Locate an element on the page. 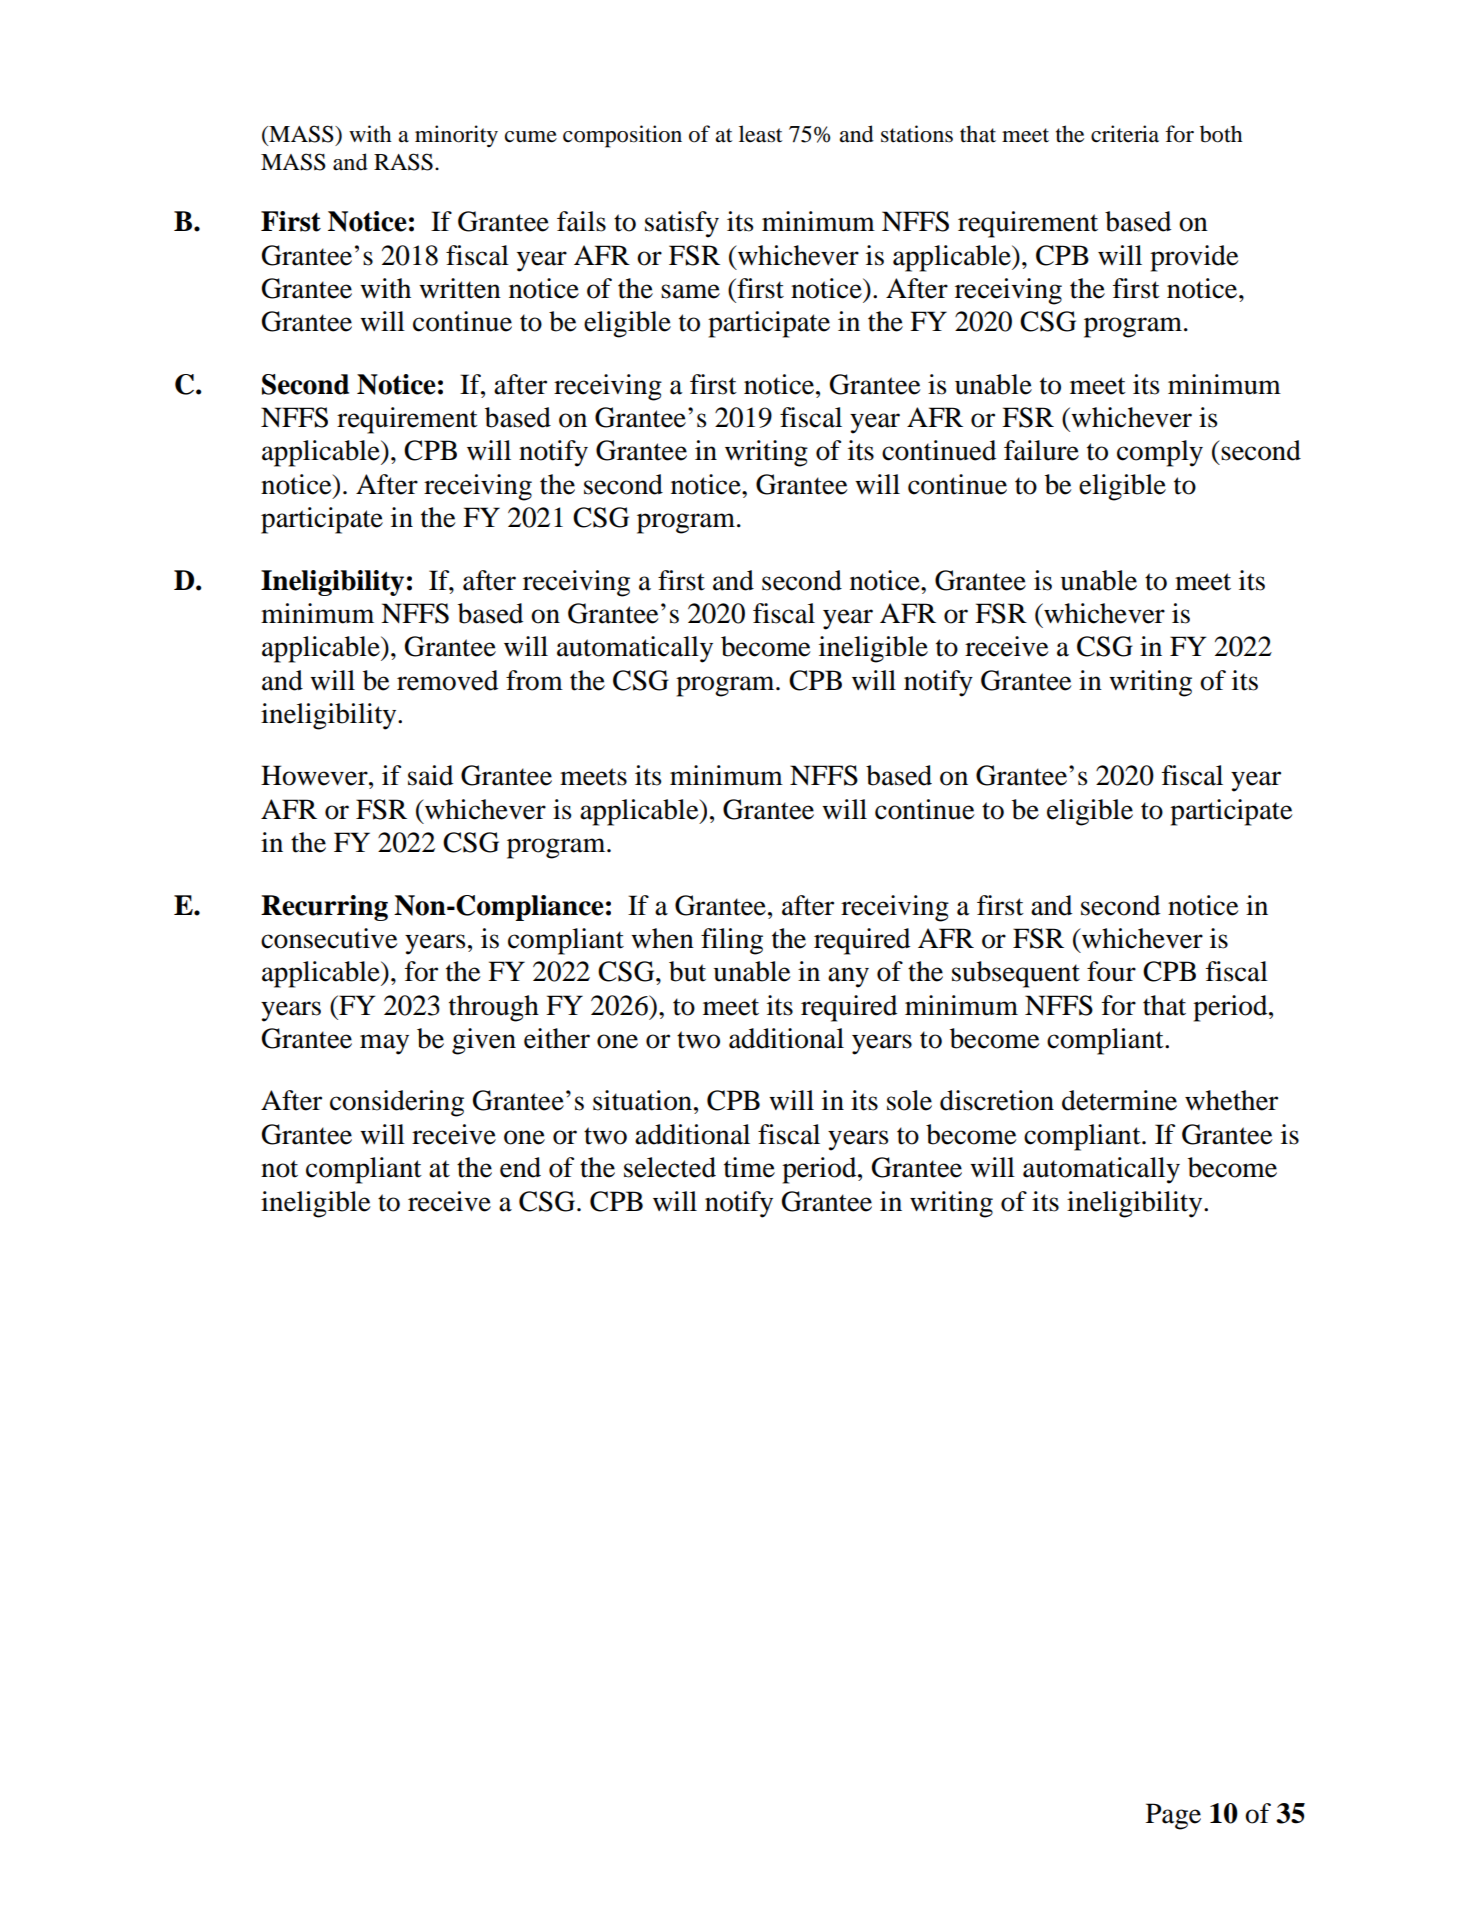 Image resolution: width=1480 pixels, height=1915 pixels. time is located at coordinates (749, 1167).
